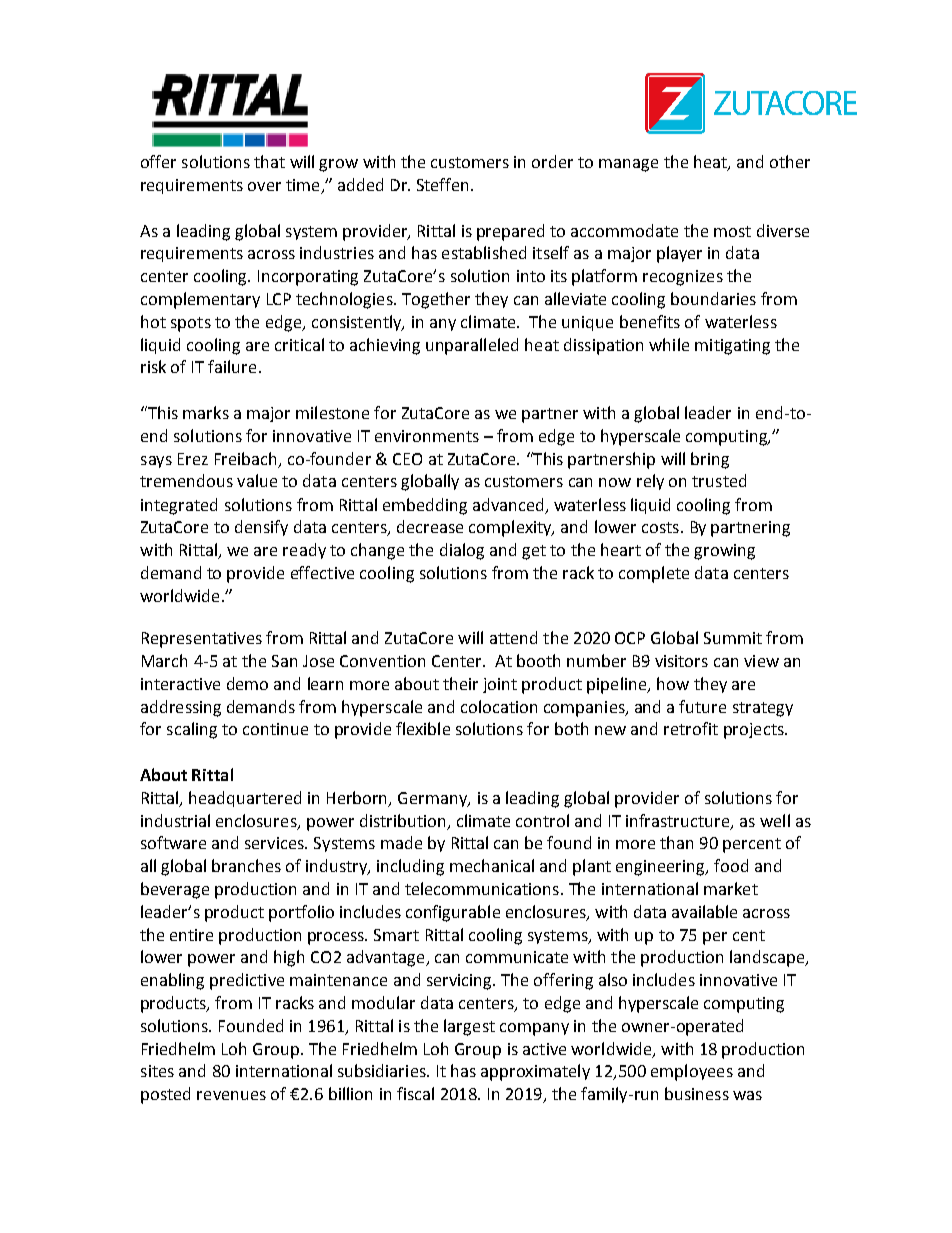  What do you see at coordinates (257, 480) in the page?
I see `value` at bounding box center [257, 480].
